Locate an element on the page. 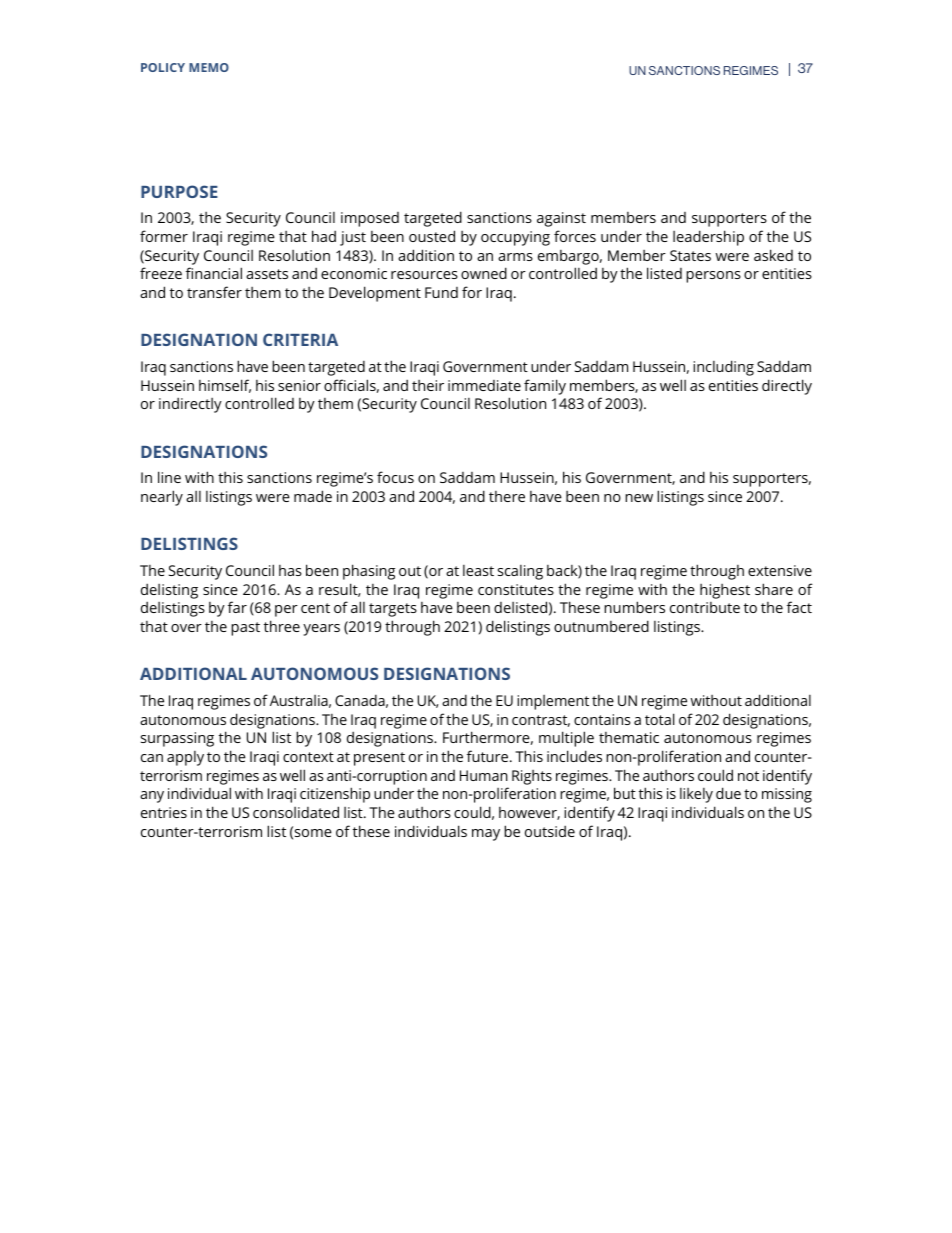 The image size is (952, 1233). may is located at coordinates (486, 835).
